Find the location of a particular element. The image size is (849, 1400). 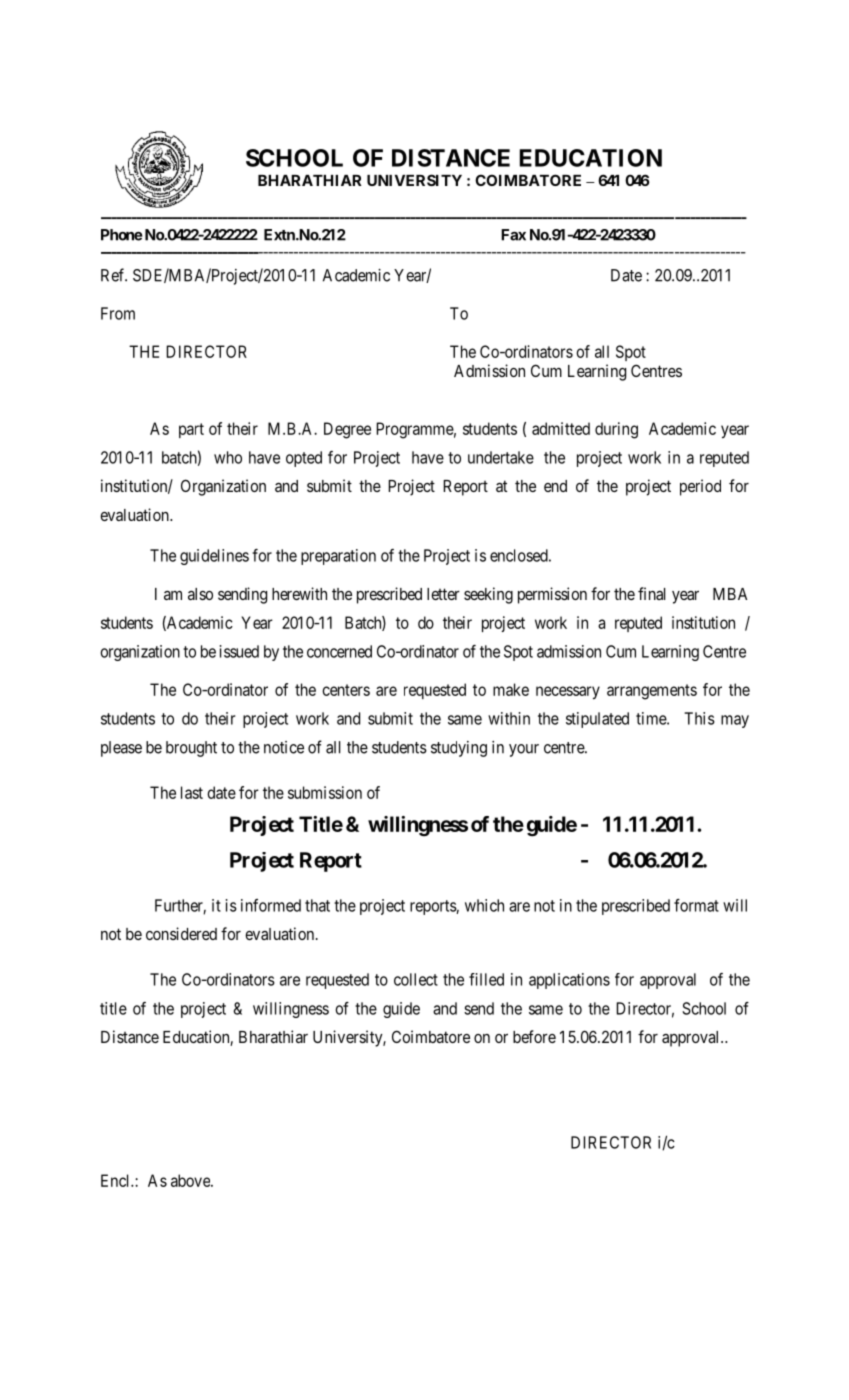

Fax is located at coordinates (513, 235).
